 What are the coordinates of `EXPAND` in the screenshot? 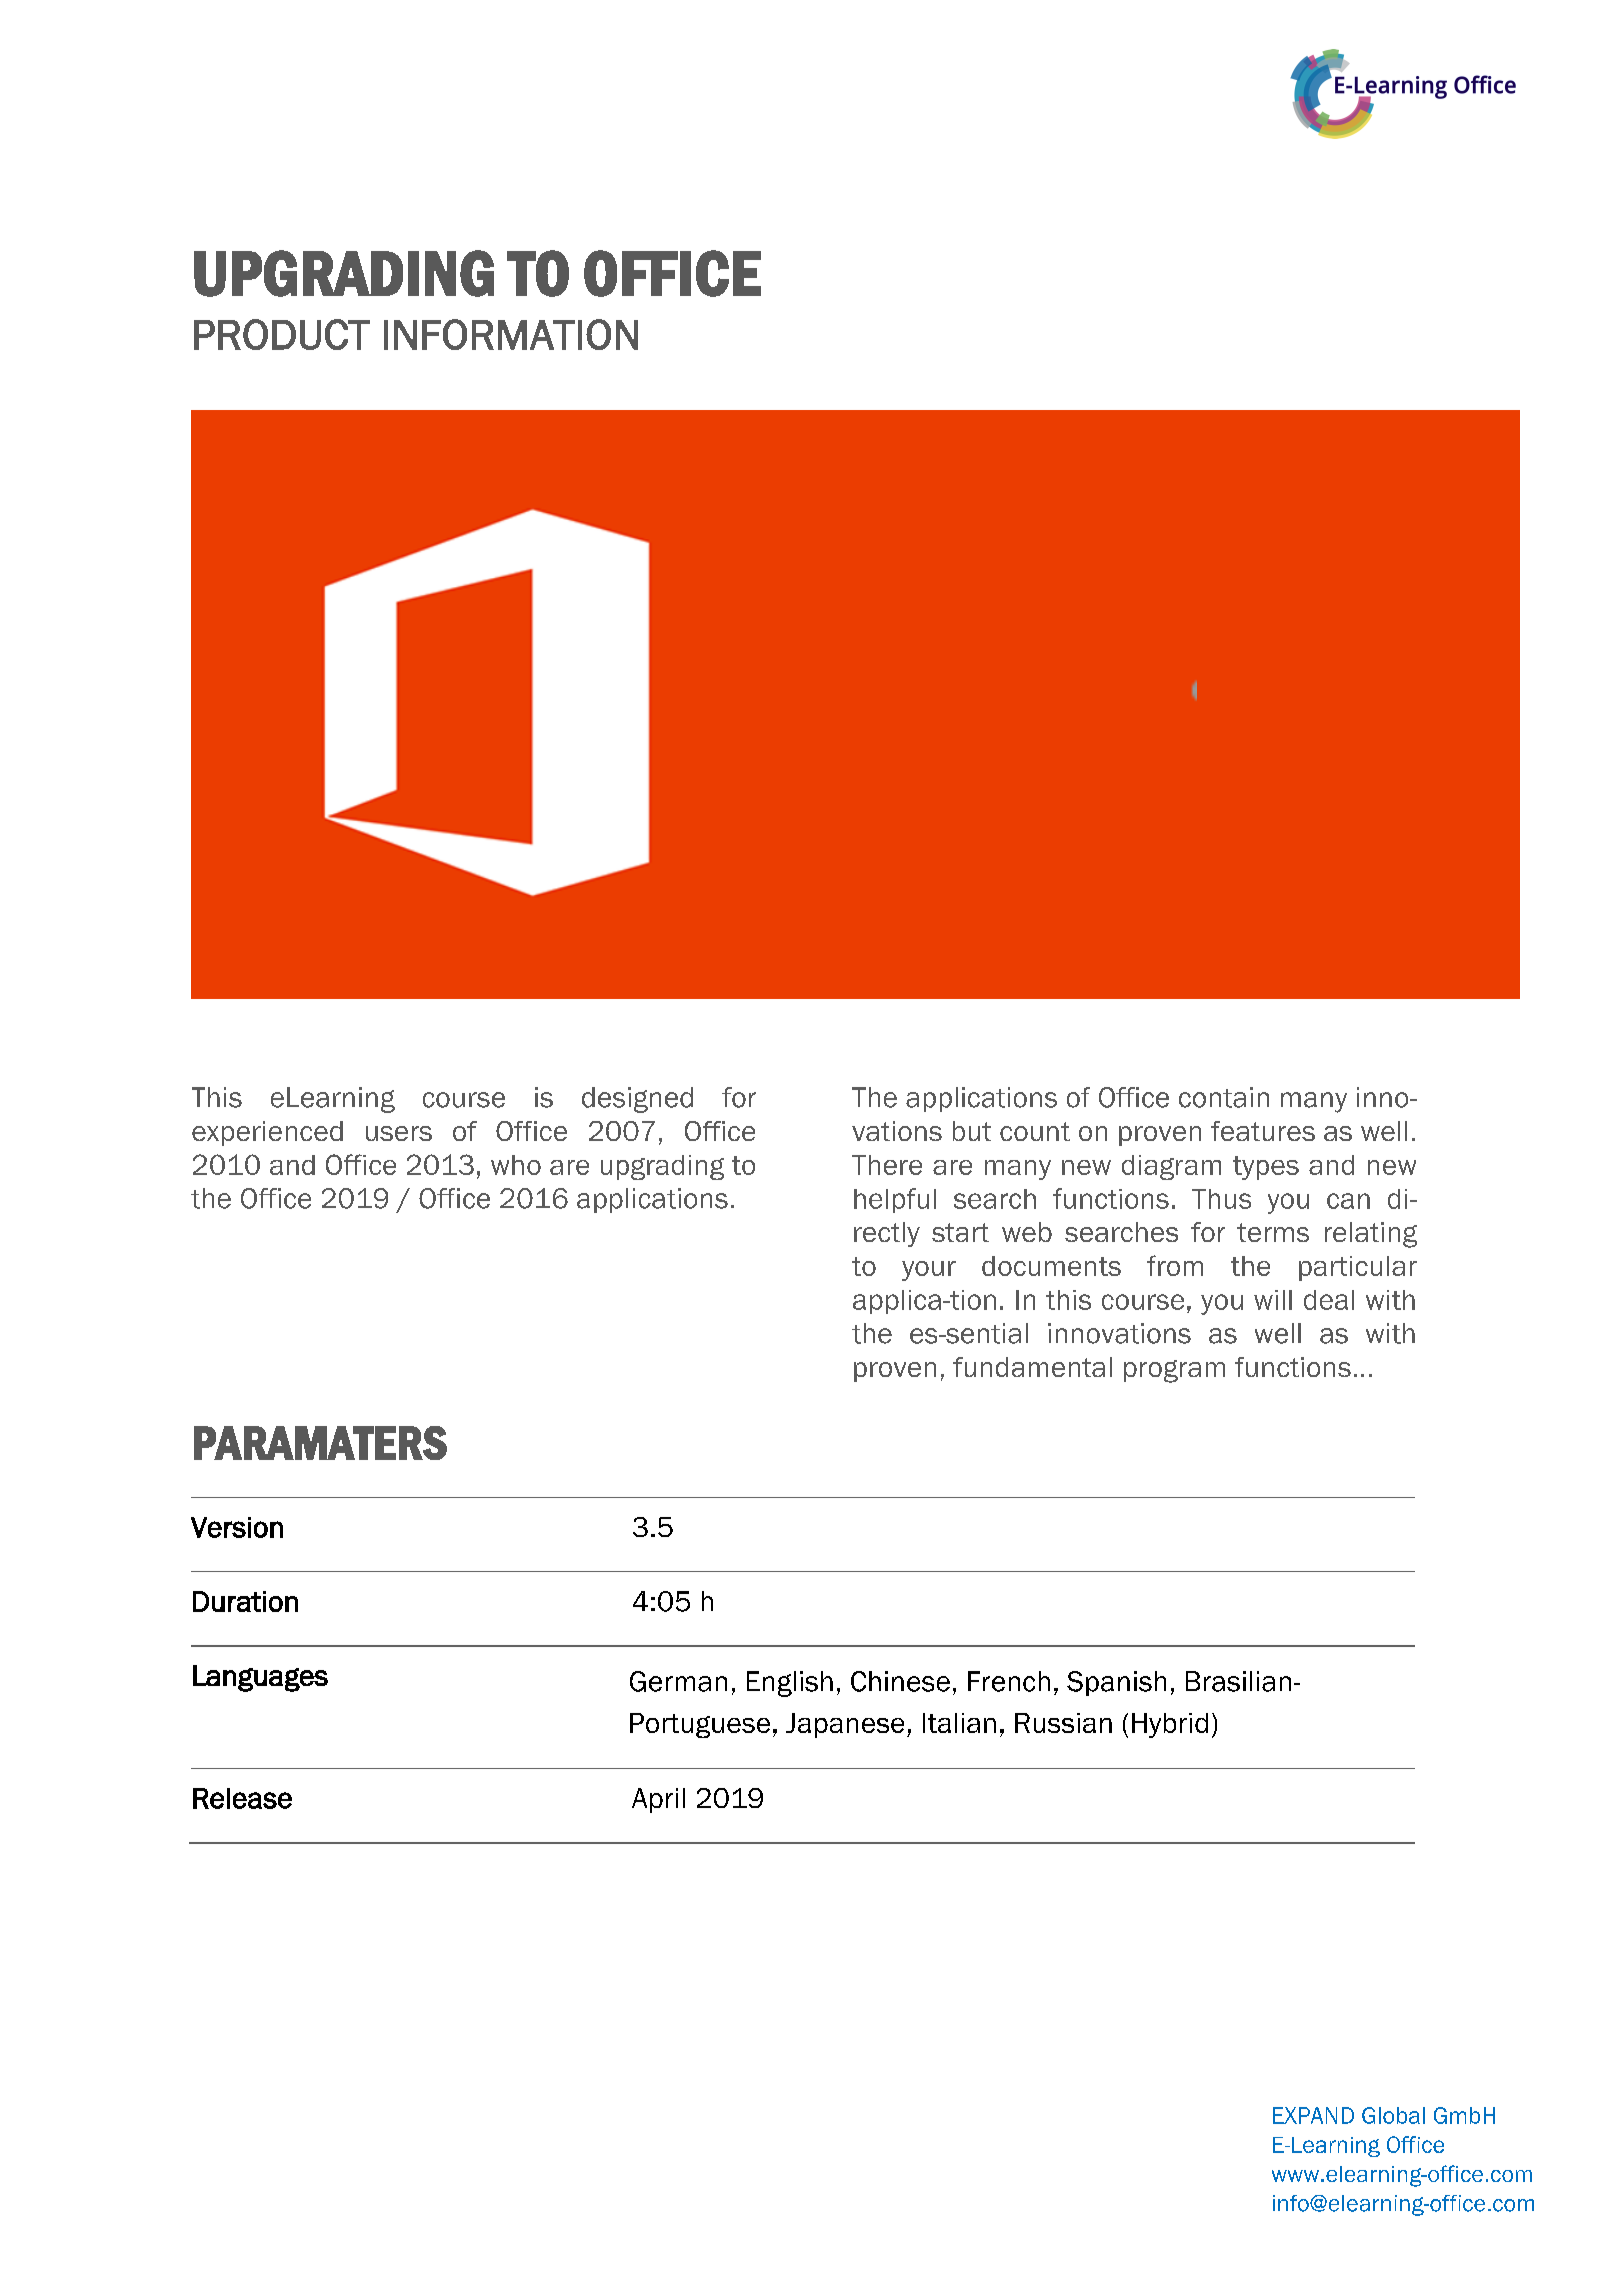 It's located at (1313, 2115).
